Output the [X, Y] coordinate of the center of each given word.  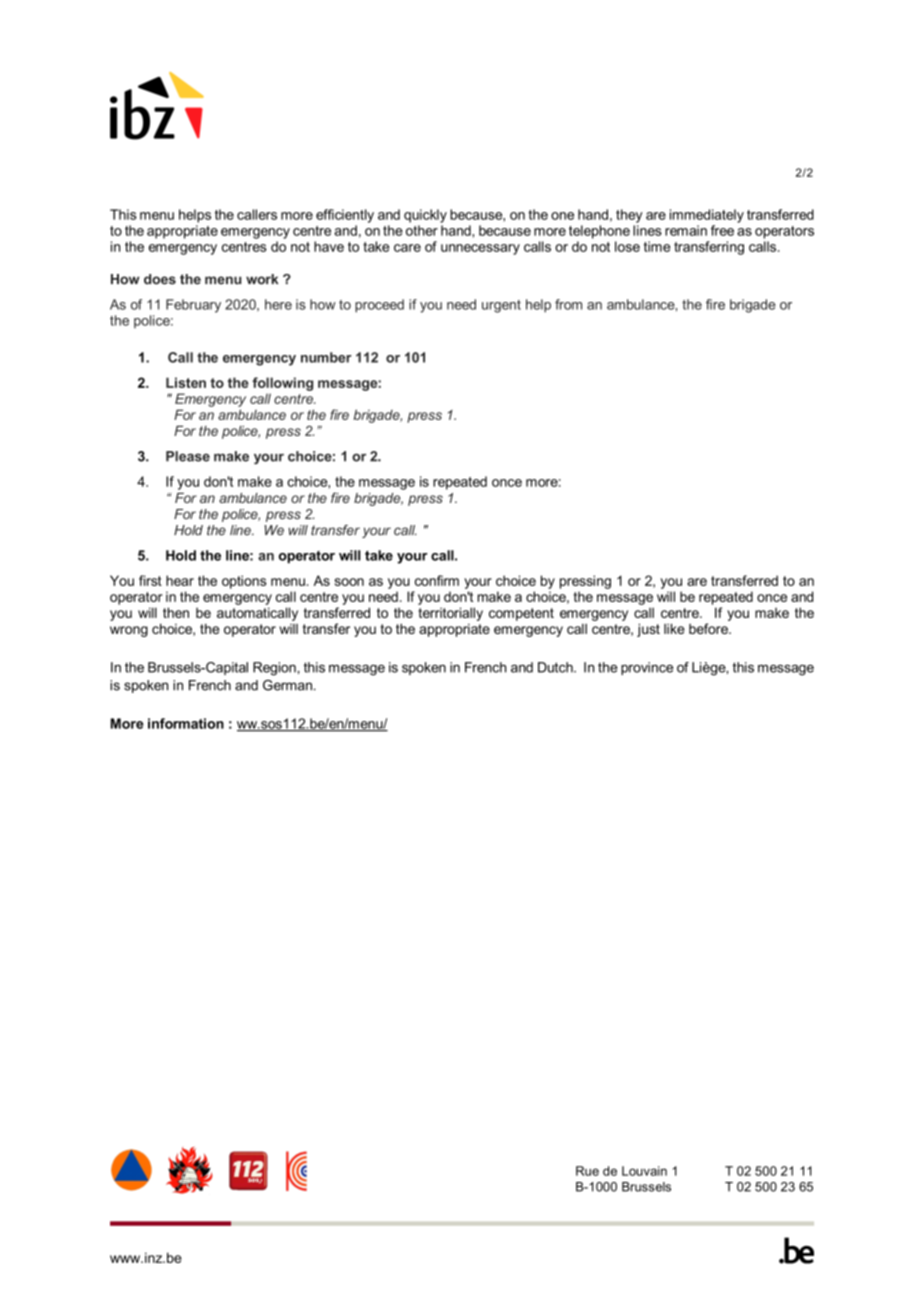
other [422, 230]
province [647, 668]
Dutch [556, 667]
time [657, 246]
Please [188, 456]
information [186, 723]
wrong [129, 631]
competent [521, 614]
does [160, 279]
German [287, 685]
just [648, 630]
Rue [587, 1171]
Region [274, 669]
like [674, 628]
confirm [437, 580]
